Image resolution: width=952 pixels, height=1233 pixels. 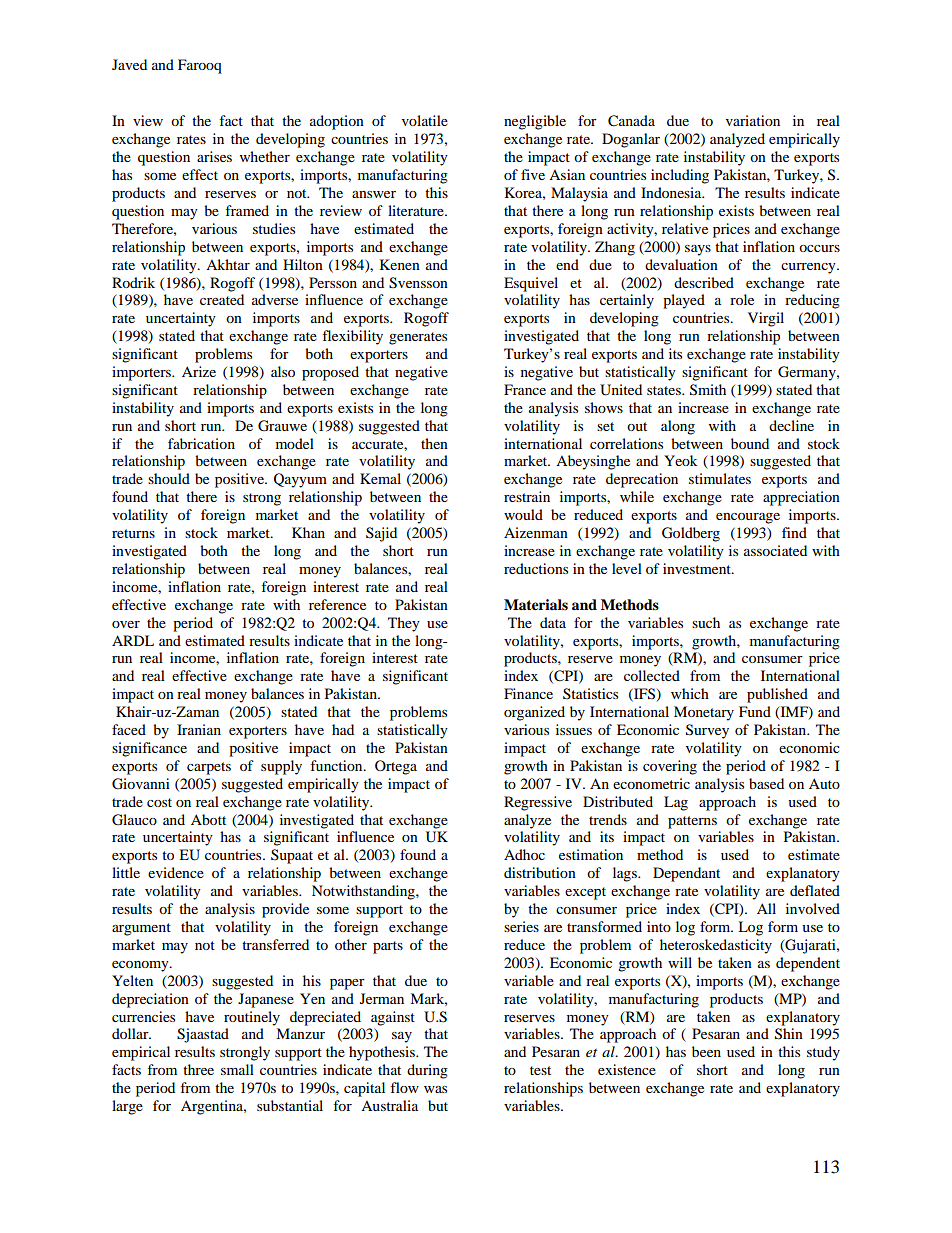 What do you see at coordinates (766, 319) in the document?
I see `Virgil` at bounding box center [766, 319].
